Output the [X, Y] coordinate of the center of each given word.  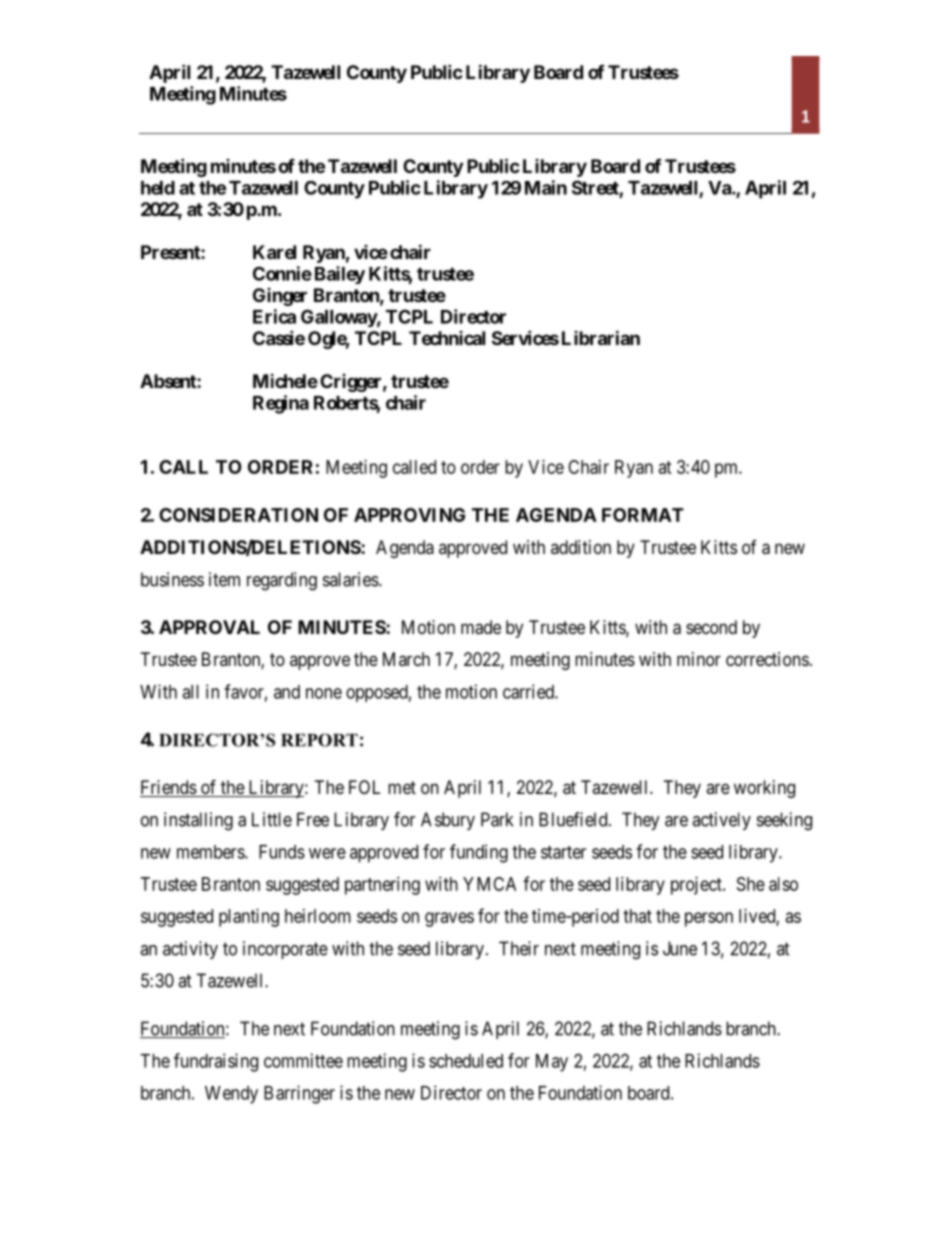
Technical [447, 338]
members [211, 852]
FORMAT [643, 515]
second [711, 627]
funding [479, 853]
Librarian [601, 337]
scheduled [466, 1061]
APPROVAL [209, 627]
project [697, 886]
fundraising [216, 1062]
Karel [274, 252]
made [481, 627]
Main [546, 187]
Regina [281, 404]
